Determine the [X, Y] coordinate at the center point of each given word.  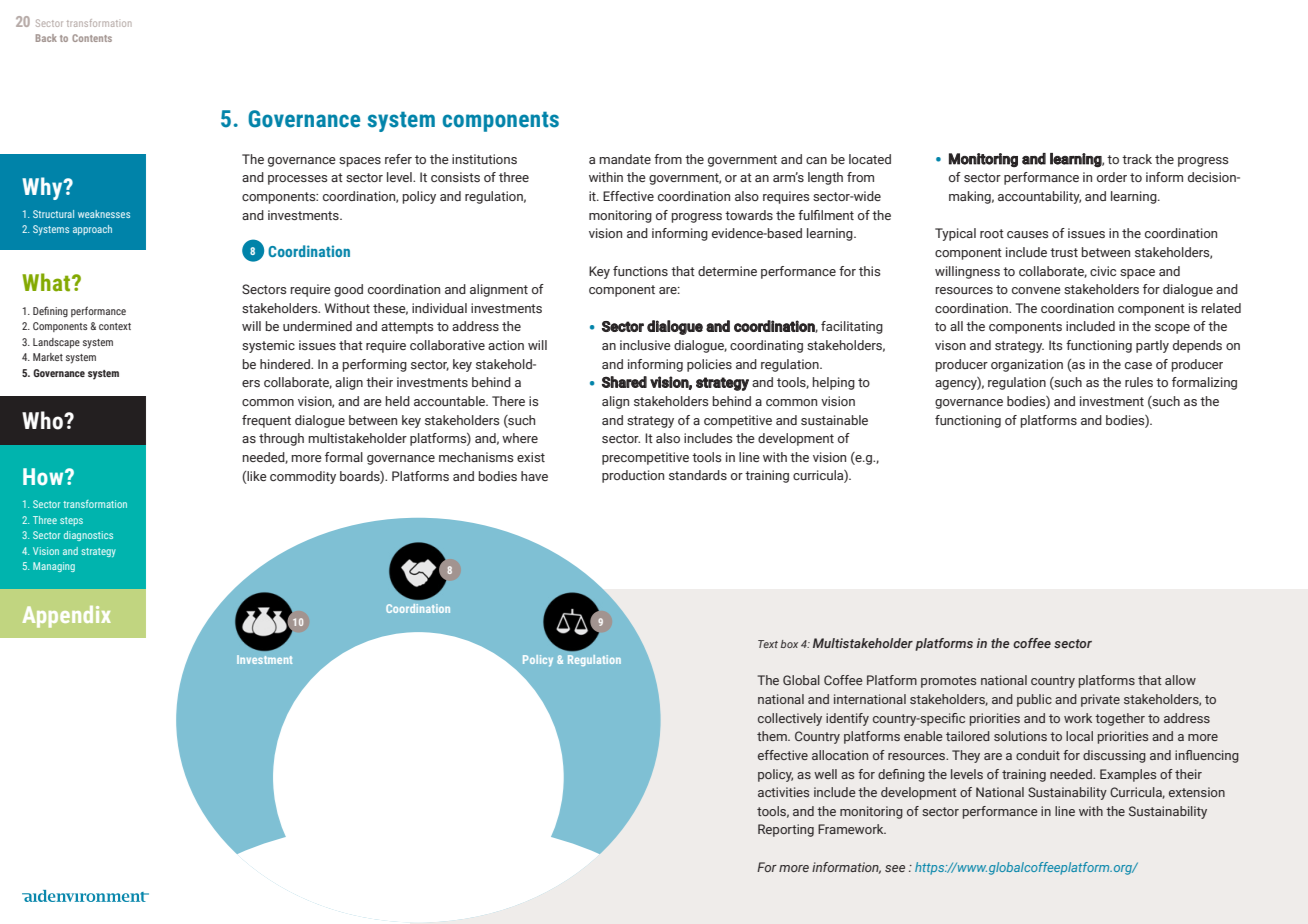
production [633, 476]
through [281, 439]
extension [1197, 792]
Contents [92, 38]
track [1137, 159]
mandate [625, 159]
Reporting [786, 830]
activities [783, 792]
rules [1139, 382]
